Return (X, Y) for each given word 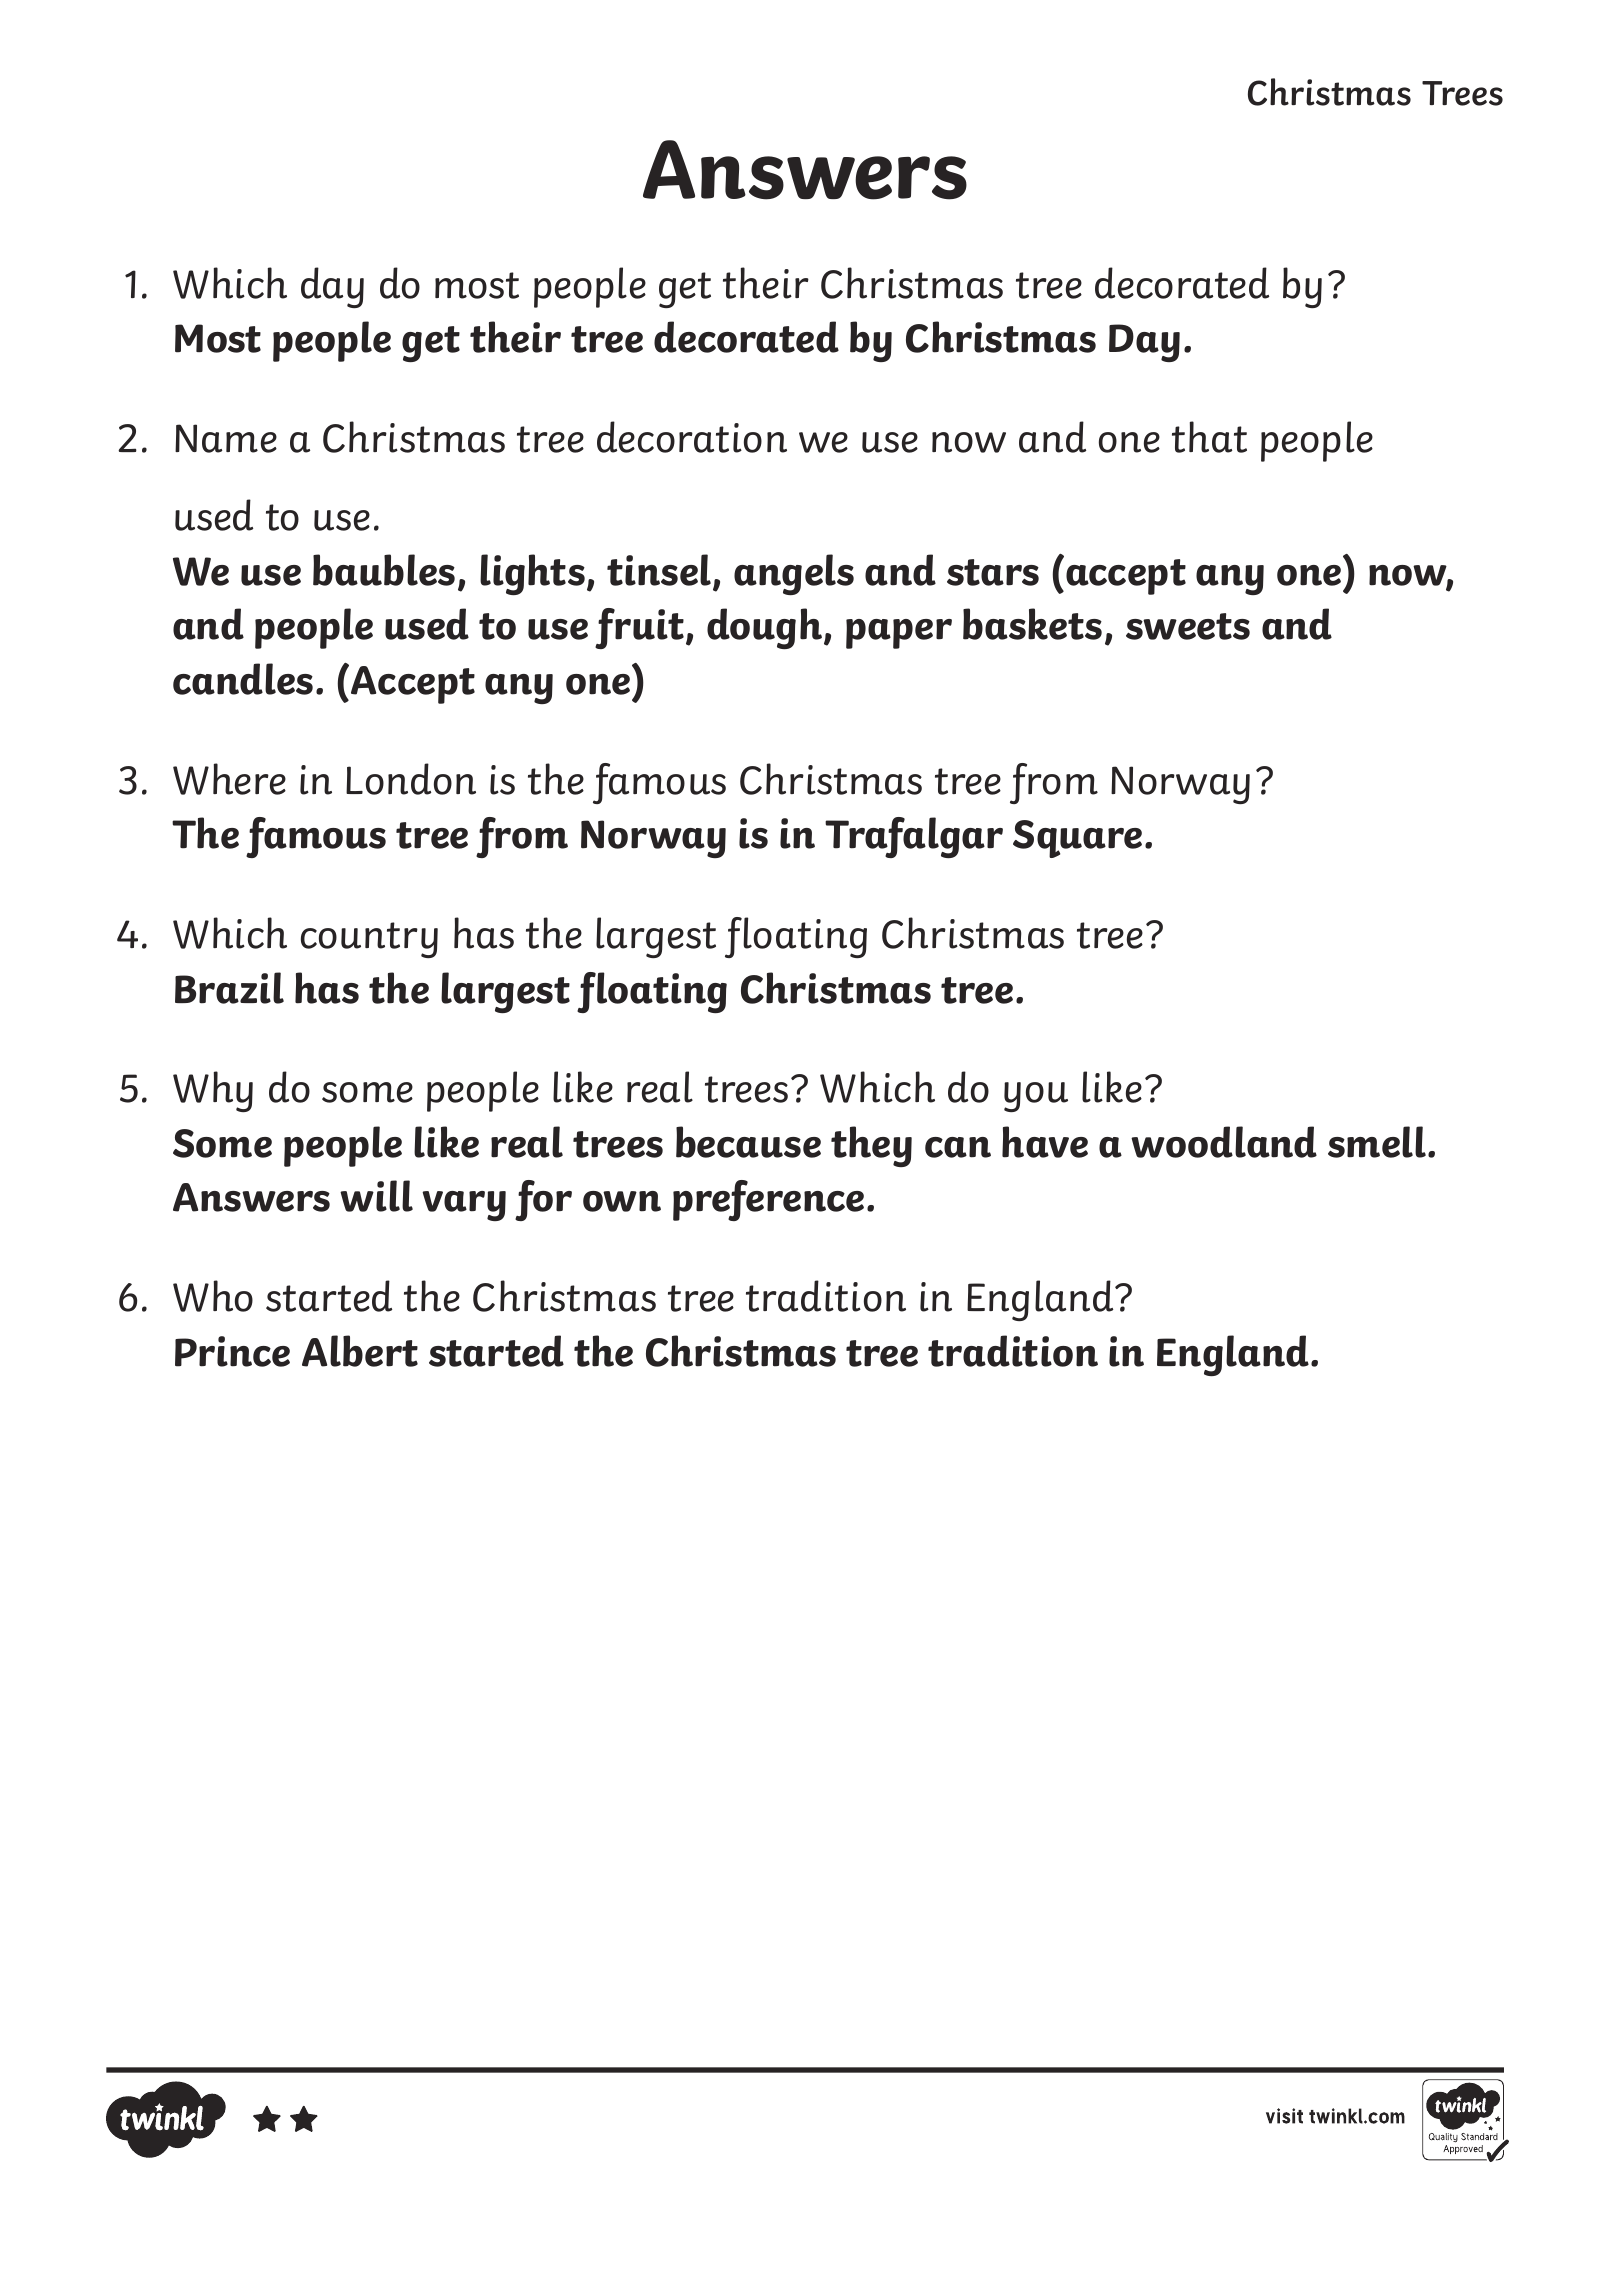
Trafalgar (914, 837)
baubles (384, 570)
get (431, 344)
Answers (805, 170)
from (522, 837)
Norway (653, 839)
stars (993, 572)
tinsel (660, 571)
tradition (1013, 1351)
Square (1077, 839)
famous (316, 837)
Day (1144, 343)
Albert (360, 1351)
